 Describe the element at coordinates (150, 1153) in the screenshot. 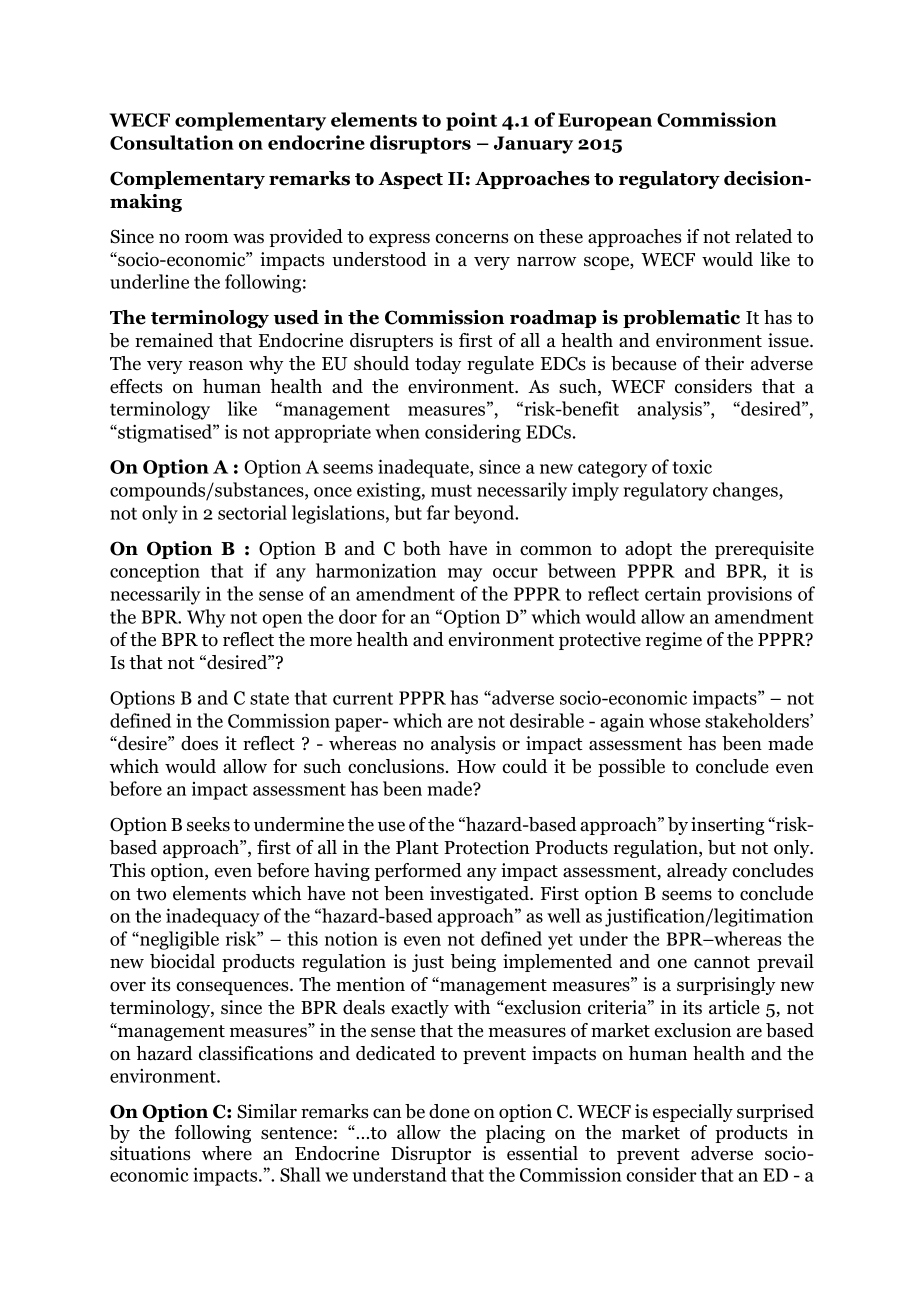

I see `situations` at that location.
